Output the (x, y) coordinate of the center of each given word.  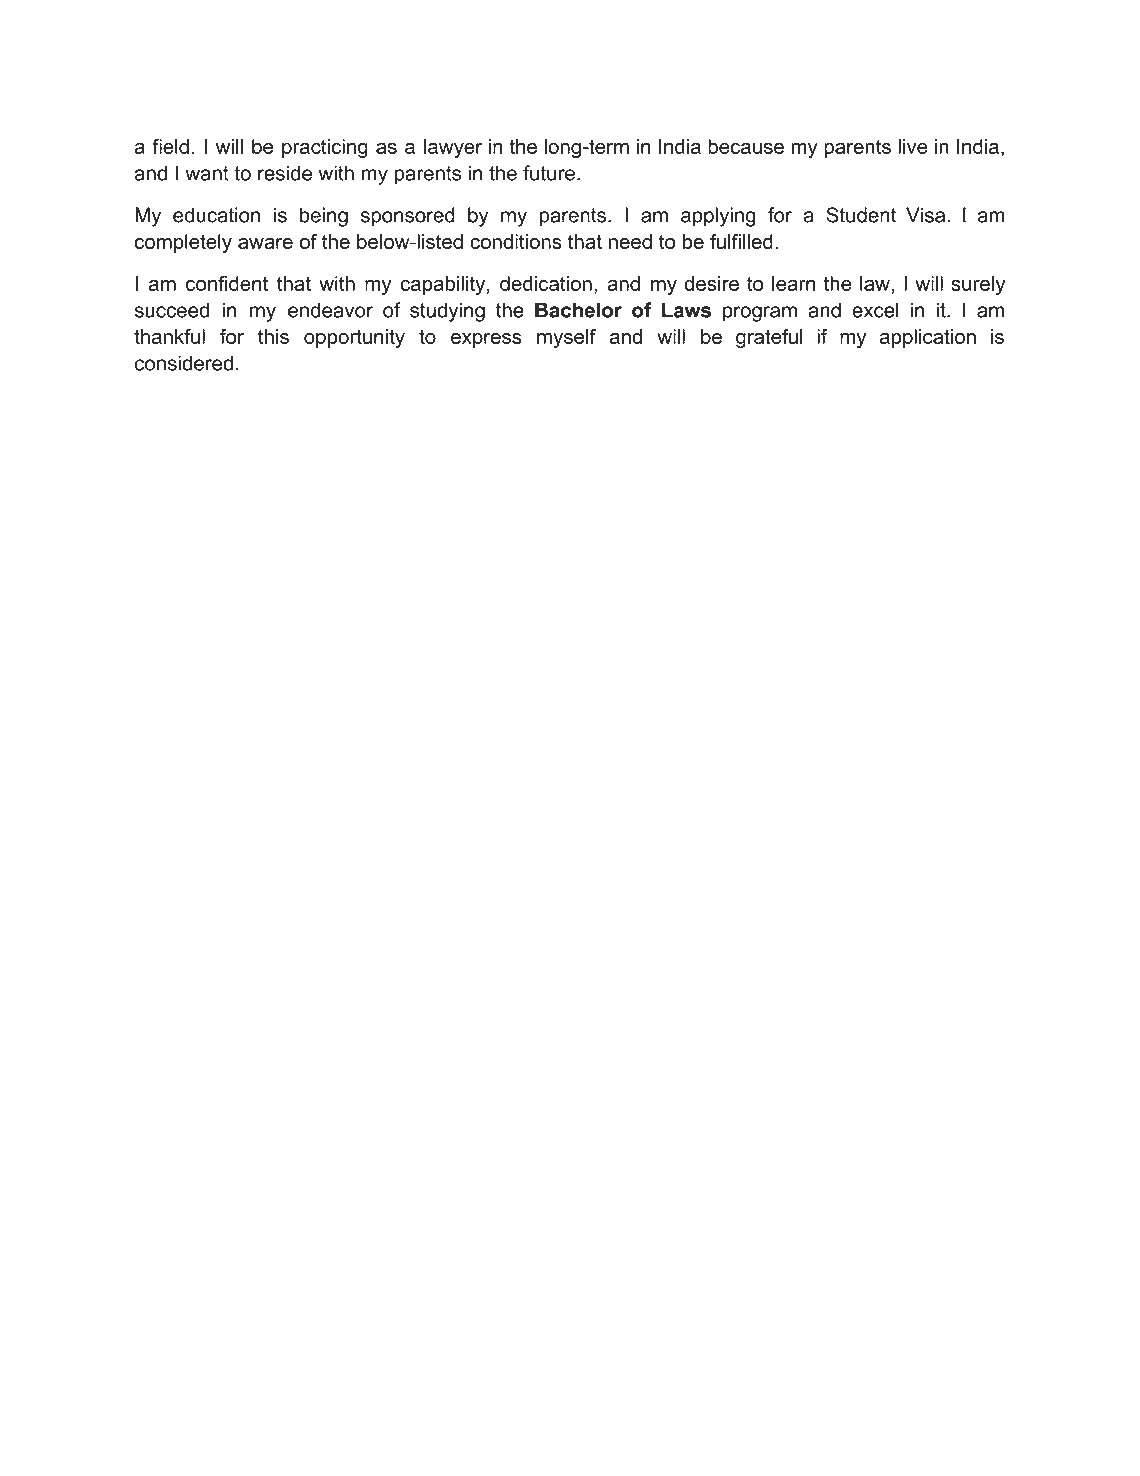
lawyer (453, 148)
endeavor (330, 310)
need (630, 241)
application (928, 338)
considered (184, 363)
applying (718, 217)
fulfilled (741, 241)
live (913, 146)
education (216, 215)
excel (875, 310)
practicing (325, 148)
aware (265, 243)
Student (861, 215)
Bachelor (578, 310)
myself (566, 338)
